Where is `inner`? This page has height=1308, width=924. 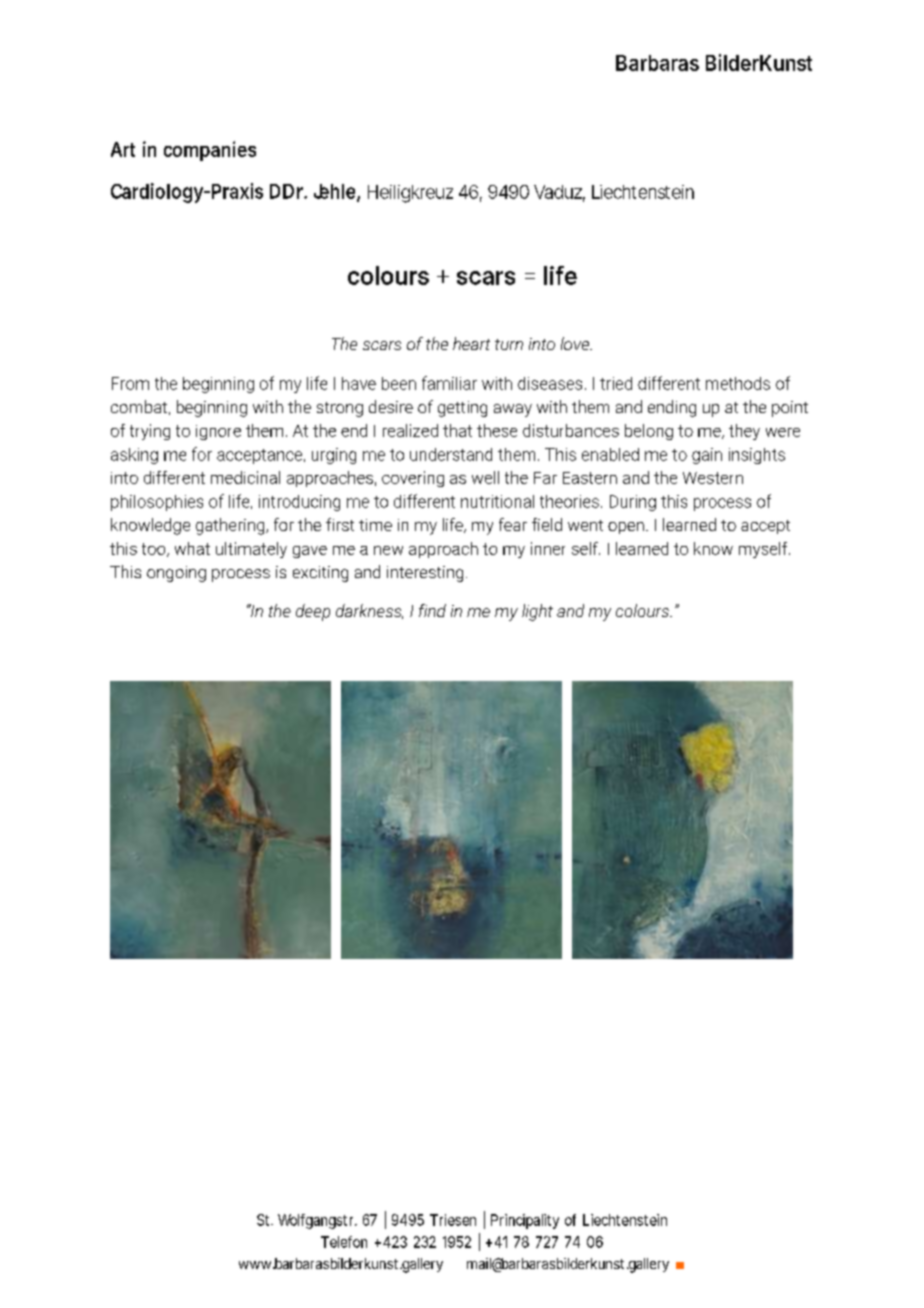
inner is located at coordinates (548, 548).
